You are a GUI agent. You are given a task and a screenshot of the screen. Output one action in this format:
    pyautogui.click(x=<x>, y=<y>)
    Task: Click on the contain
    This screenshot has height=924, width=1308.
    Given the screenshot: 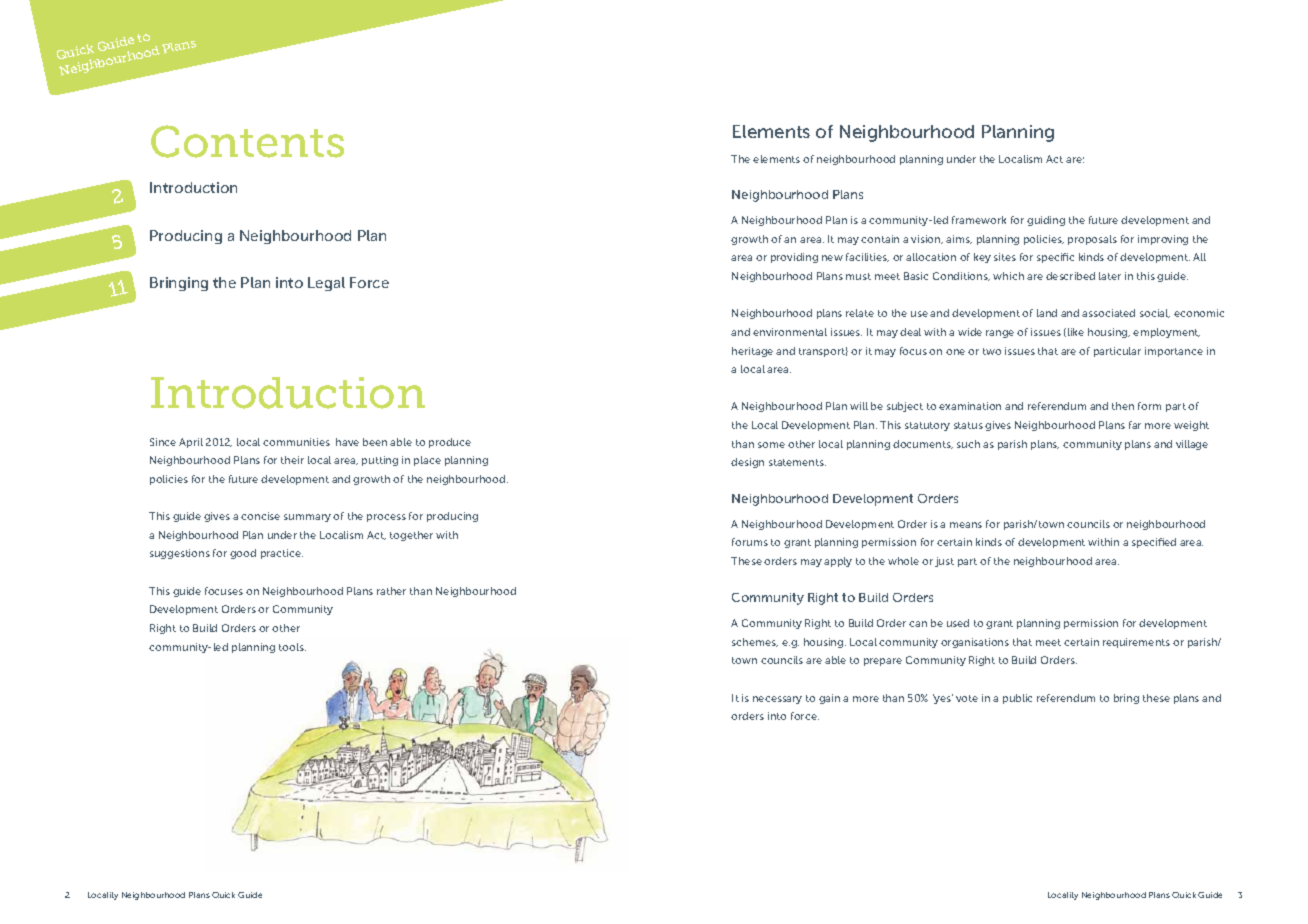 What is the action you would take?
    pyautogui.click(x=880, y=239)
